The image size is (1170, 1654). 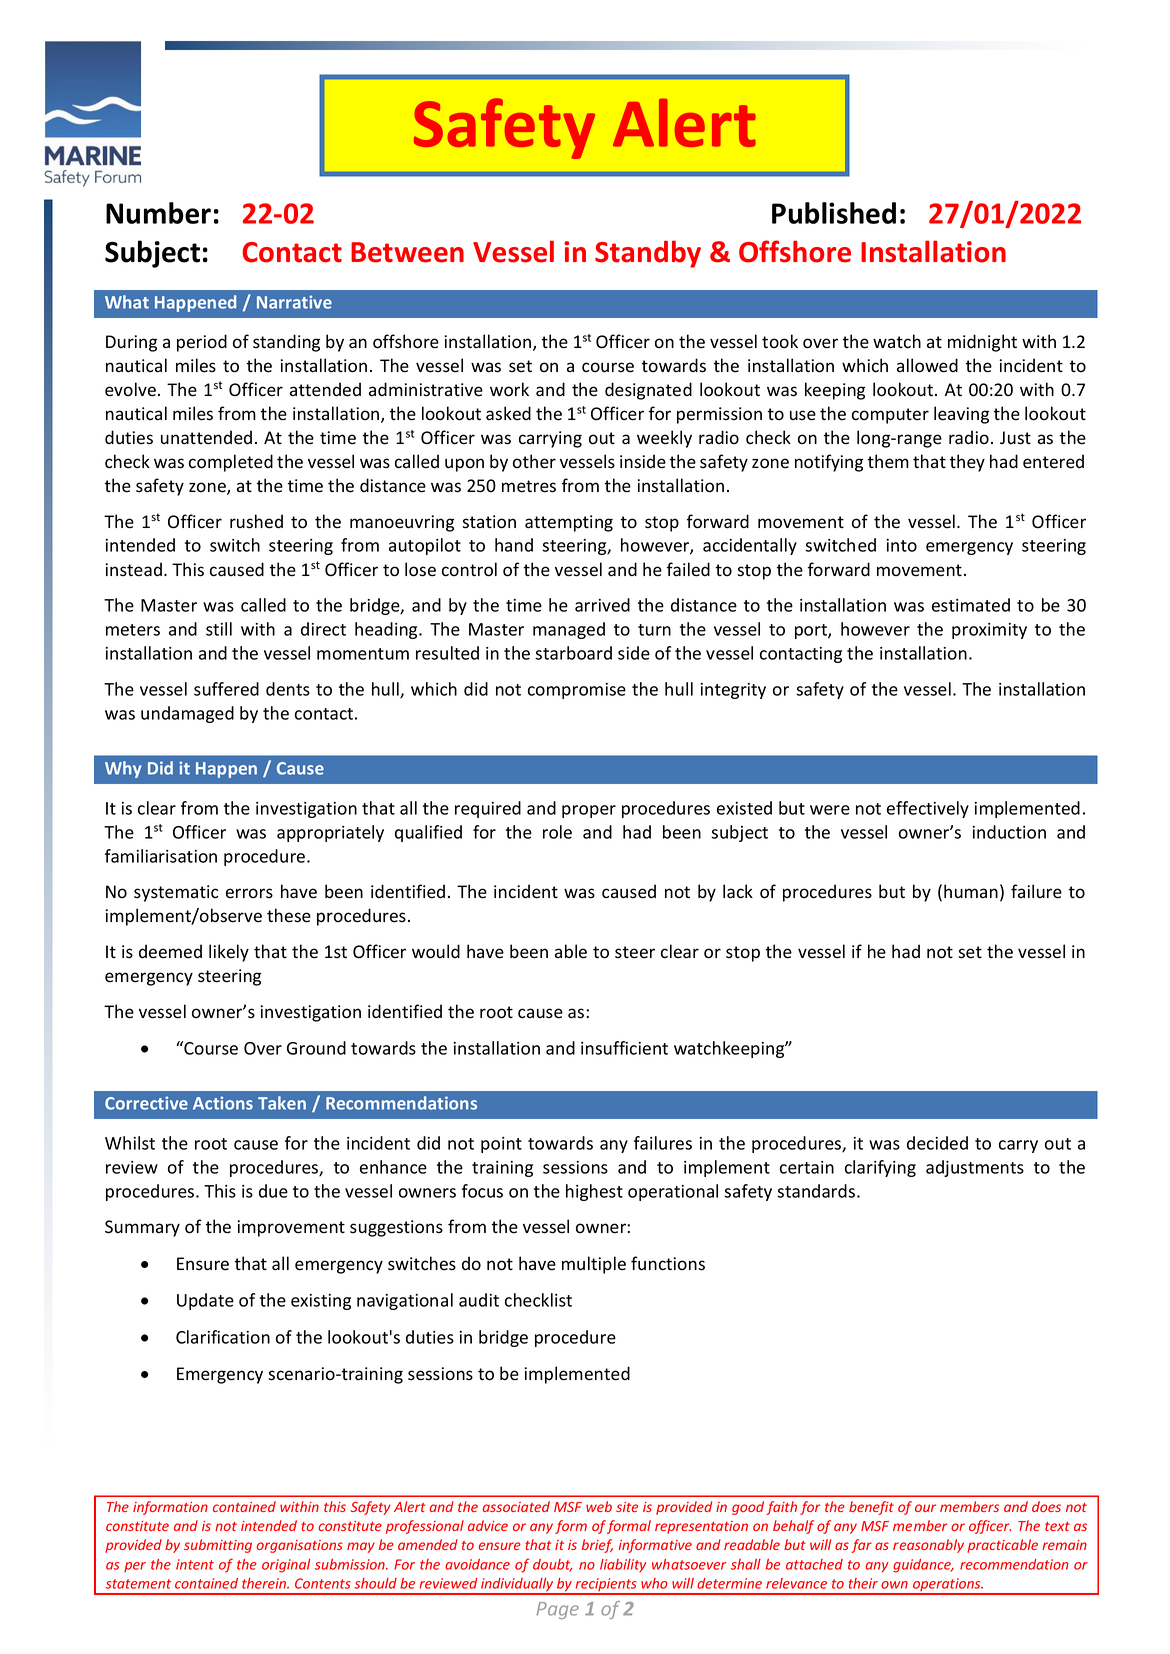 I want to click on therein, so click(x=265, y=1583).
